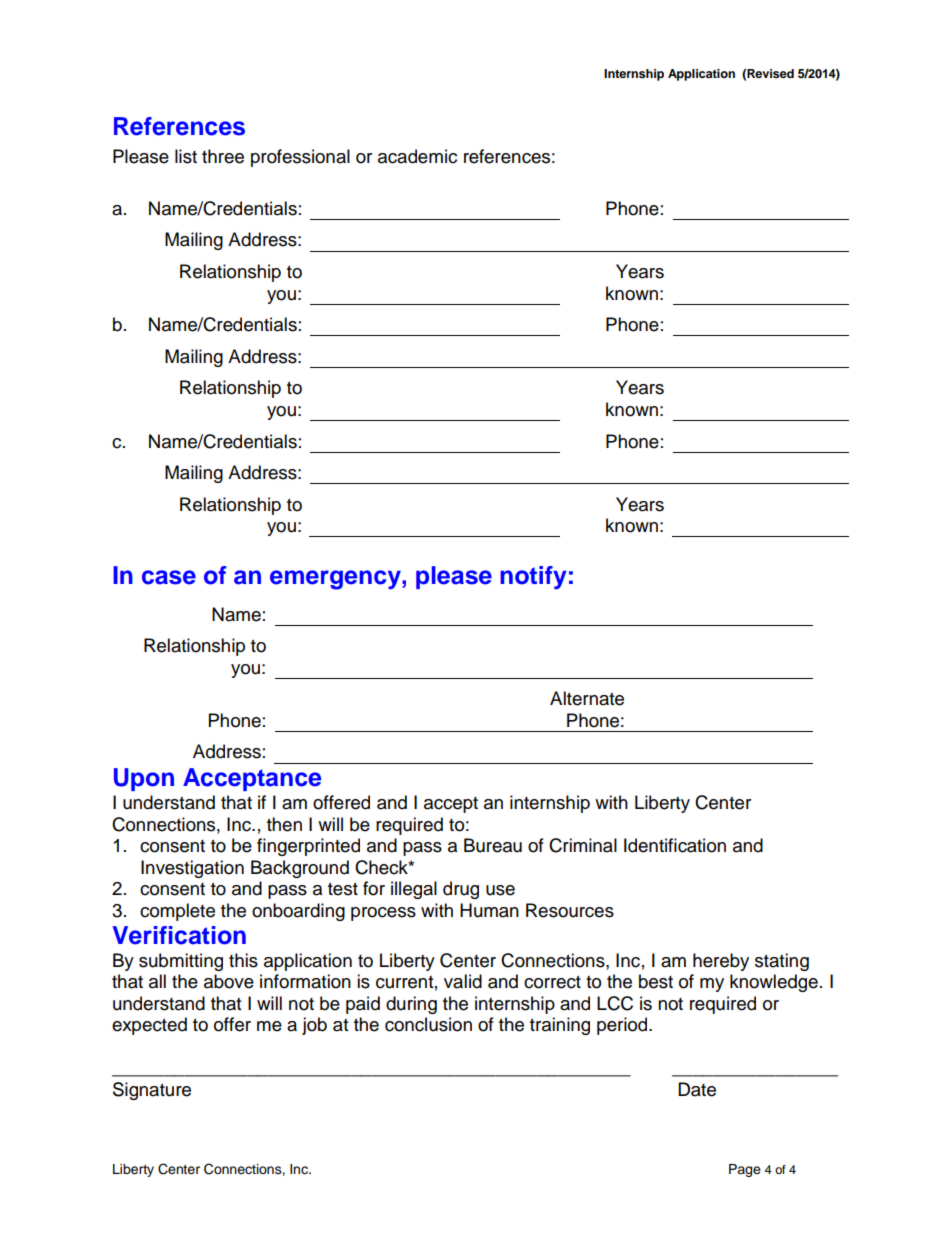 The image size is (952, 1233). Describe the element at coordinates (428, 1024) in the image. I see `conclusion` at that location.
